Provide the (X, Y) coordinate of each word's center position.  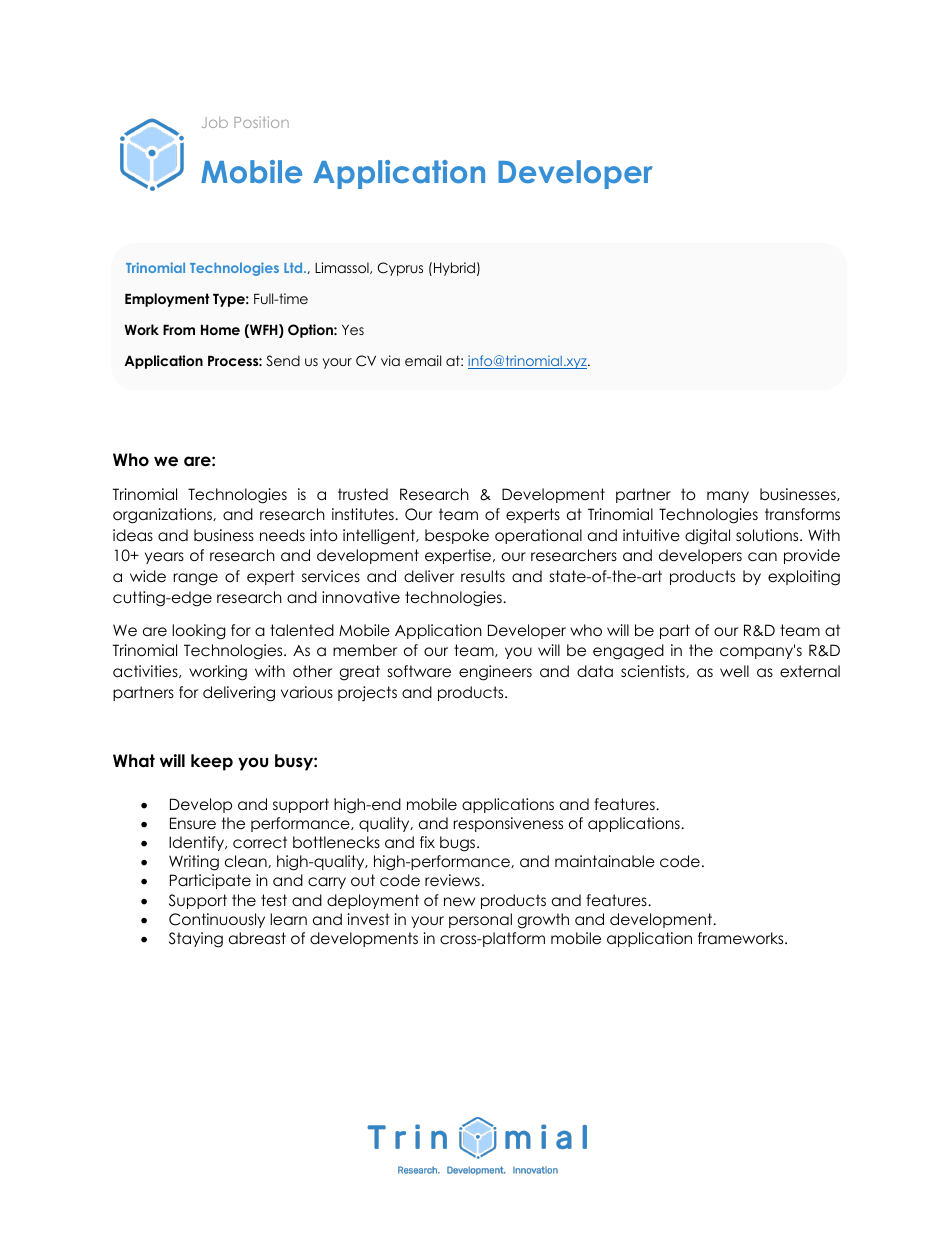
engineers (495, 673)
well (734, 671)
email (423, 360)
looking (199, 632)
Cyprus (400, 269)
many (728, 497)
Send (283, 361)
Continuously (217, 920)
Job (215, 122)
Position (261, 122)
